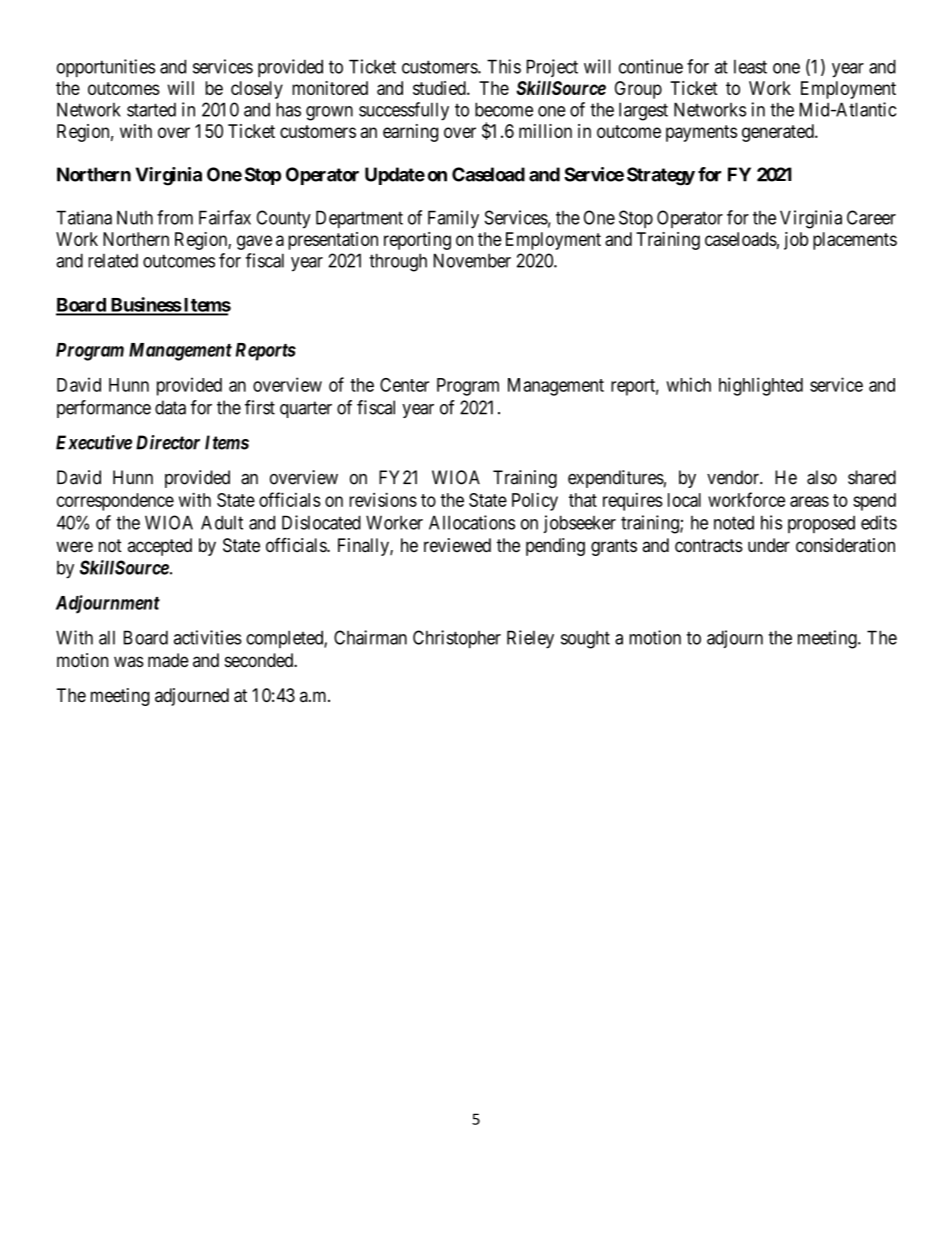 This screenshot has width=952, height=1233. Describe the element at coordinates (151, 110) in the screenshot. I see `started` at that location.
